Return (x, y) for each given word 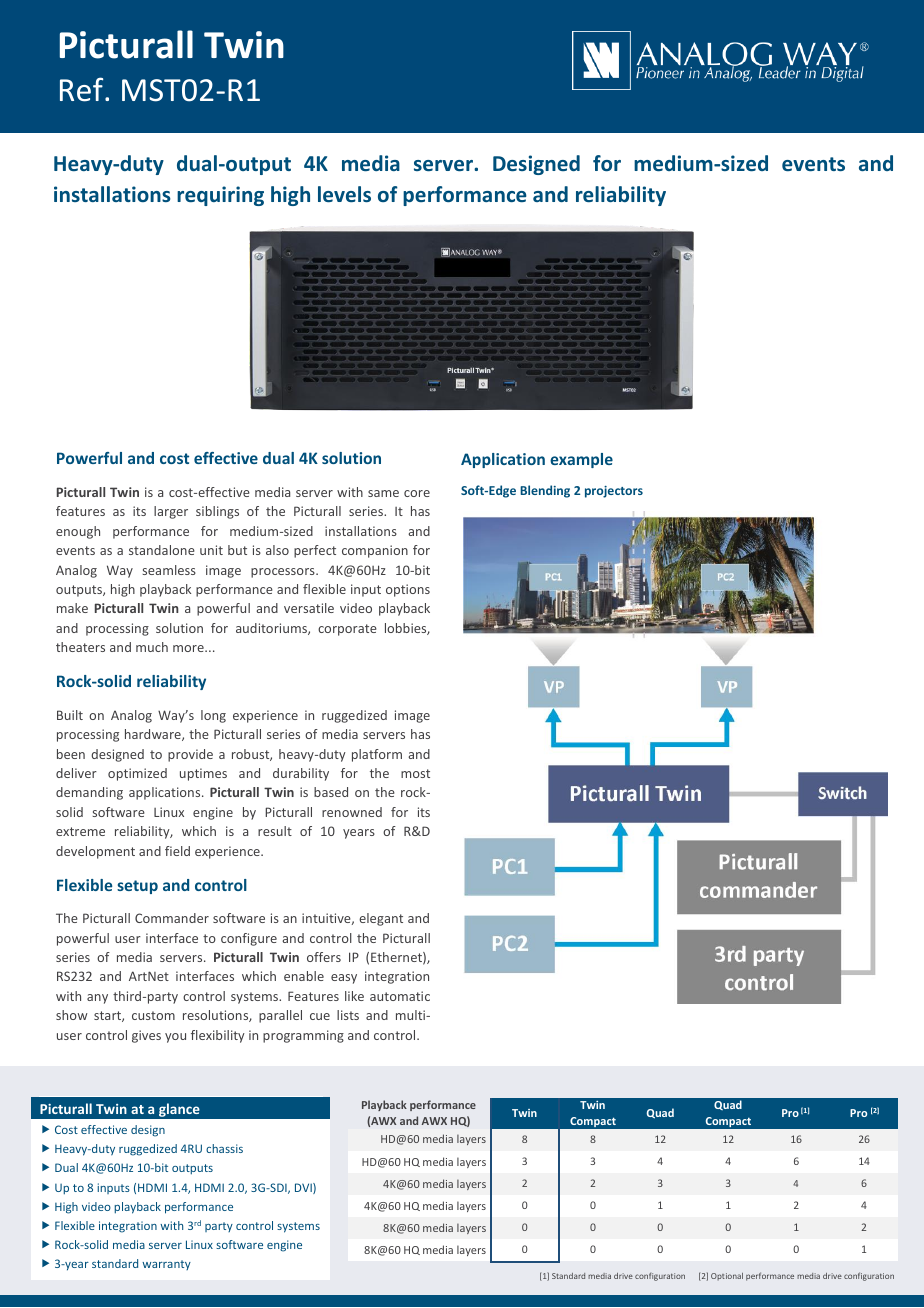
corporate (347, 630)
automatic (400, 996)
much (152, 647)
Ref (83, 89)
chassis (224, 1148)
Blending (545, 491)
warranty (166, 1265)
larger (171, 512)
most (415, 773)
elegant (381, 919)
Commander (172, 918)
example (581, 460)
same (383, 493)
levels (344, 194)
